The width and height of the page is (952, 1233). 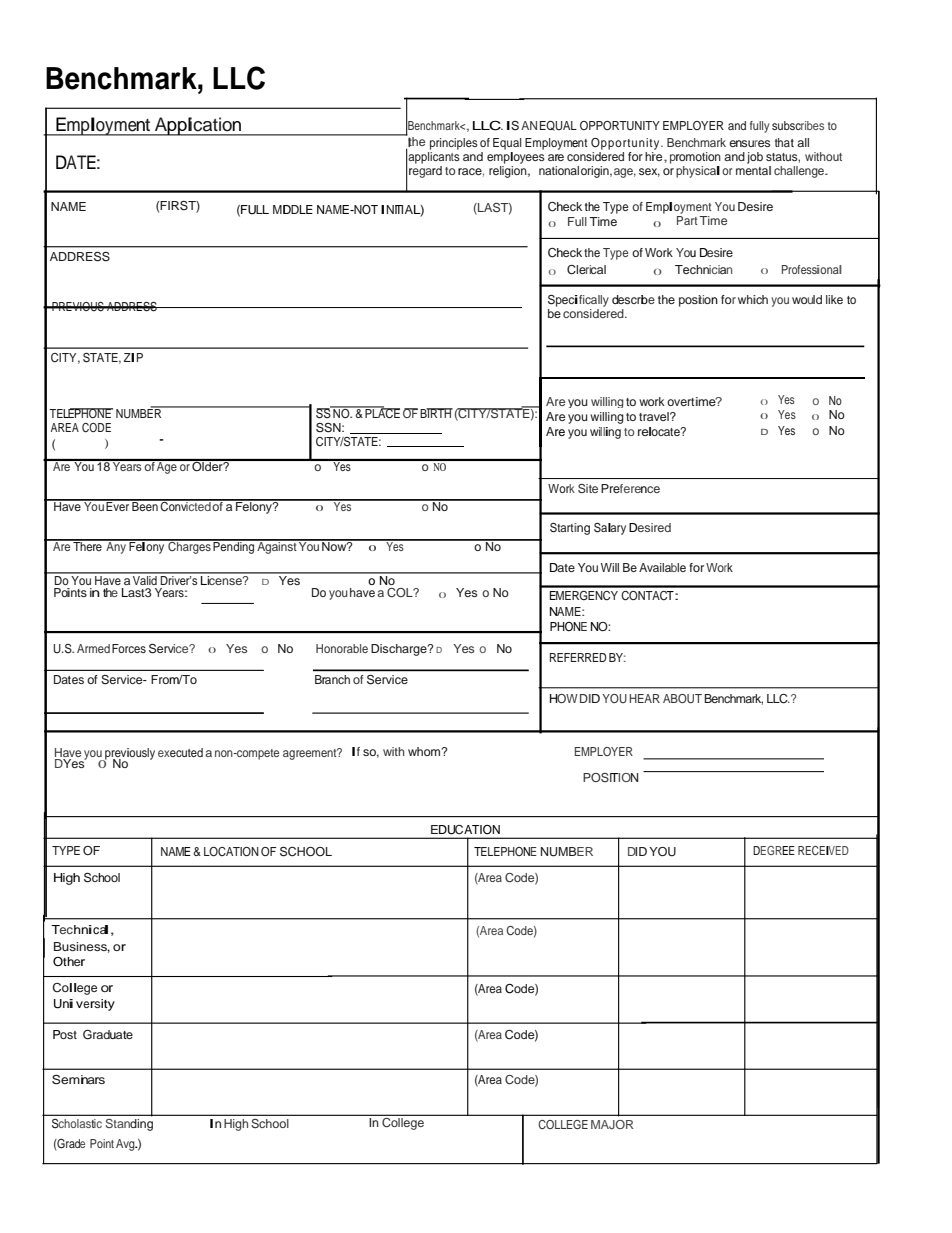 I want to click on DEGREE, so click(x=774, y=850).
